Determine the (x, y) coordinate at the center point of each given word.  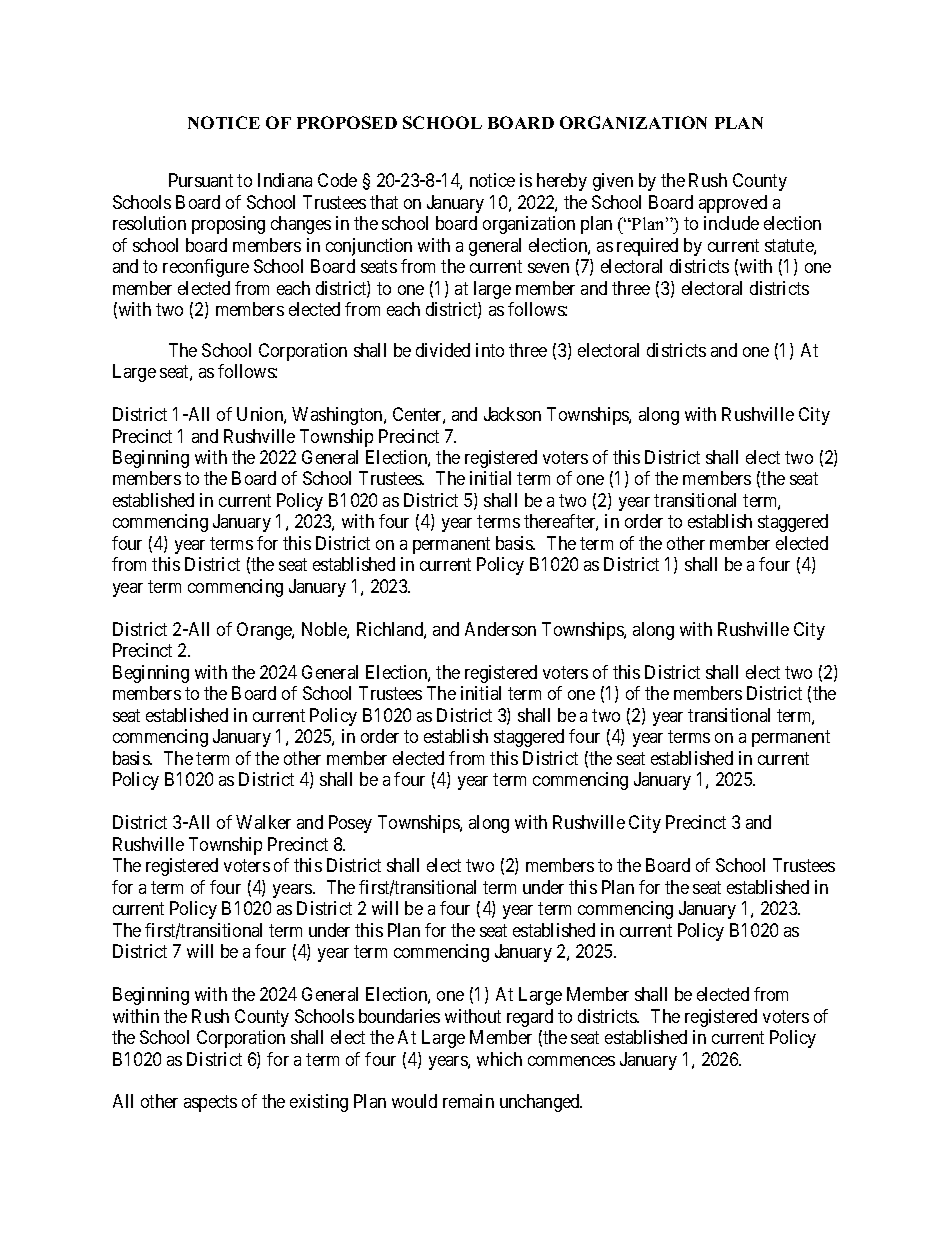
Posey (350, 824)
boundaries (399, 1016)
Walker (263, 822)
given (613, 182)
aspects (210, 1104)
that (384, 202)
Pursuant (201, 180)
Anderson (500, 629)
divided (443, 350)
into (490, 350)
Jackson (512, 414)
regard (530, 1018)
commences (571, 1061)
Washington (338, 416)
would (414, 1101)
